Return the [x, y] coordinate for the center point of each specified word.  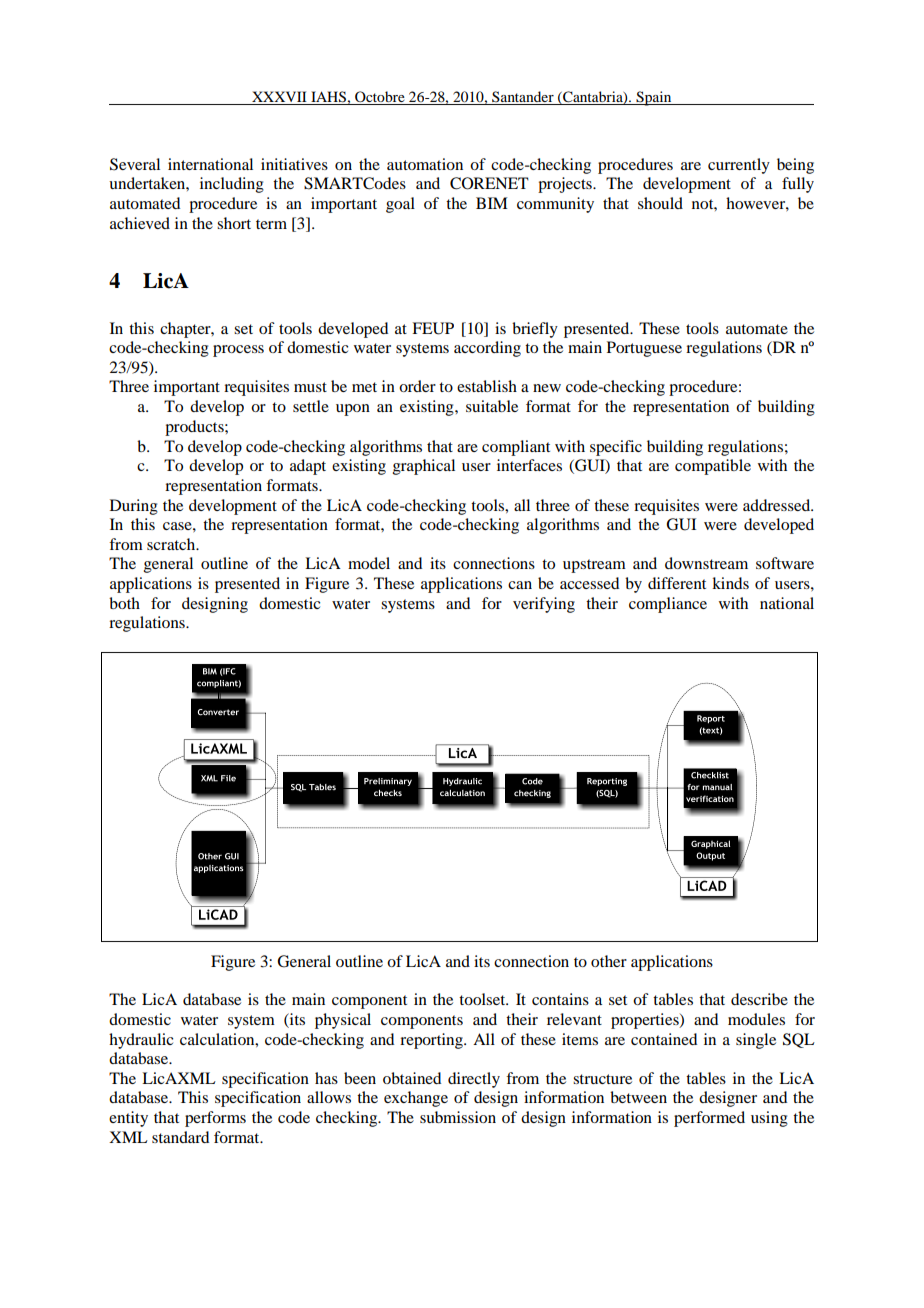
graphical [424, 467]
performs [215, 1119]
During [134, 507]
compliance [668, 605]
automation [425, 164]
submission [458, 1117]
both [124, 603]
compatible [713, 467]
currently [739, 166]
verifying [544, 605]
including [232, 185]
